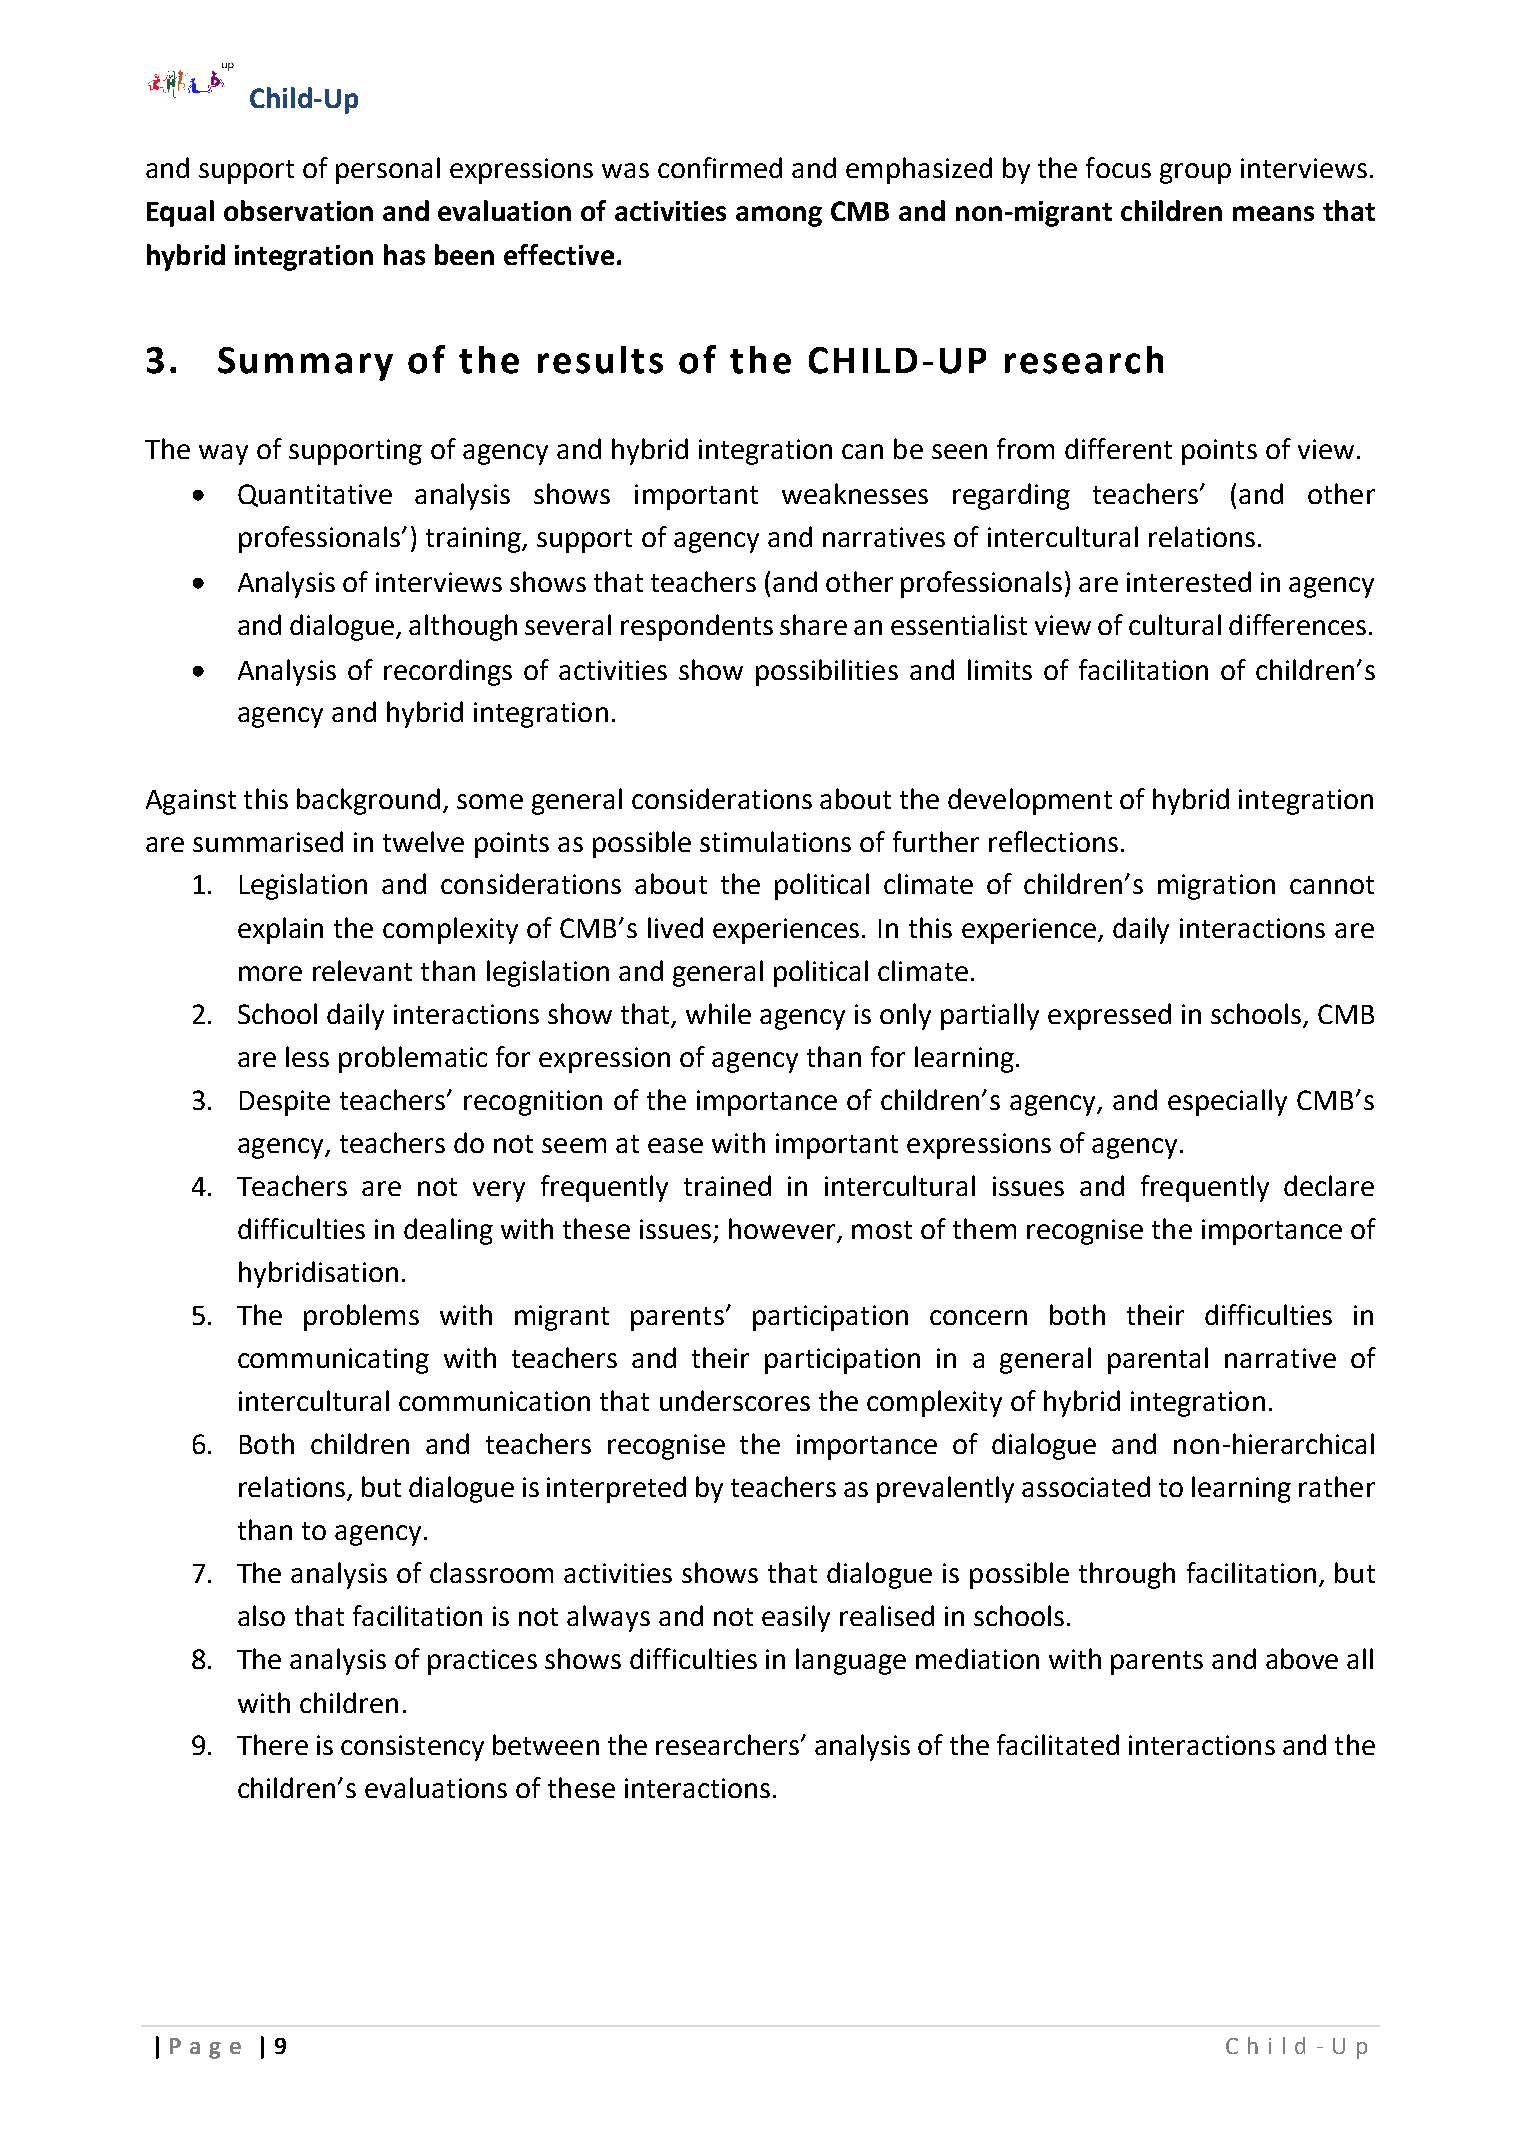 This document has width=1521, height=2151. I want to click on observation, so click(298, 210).
